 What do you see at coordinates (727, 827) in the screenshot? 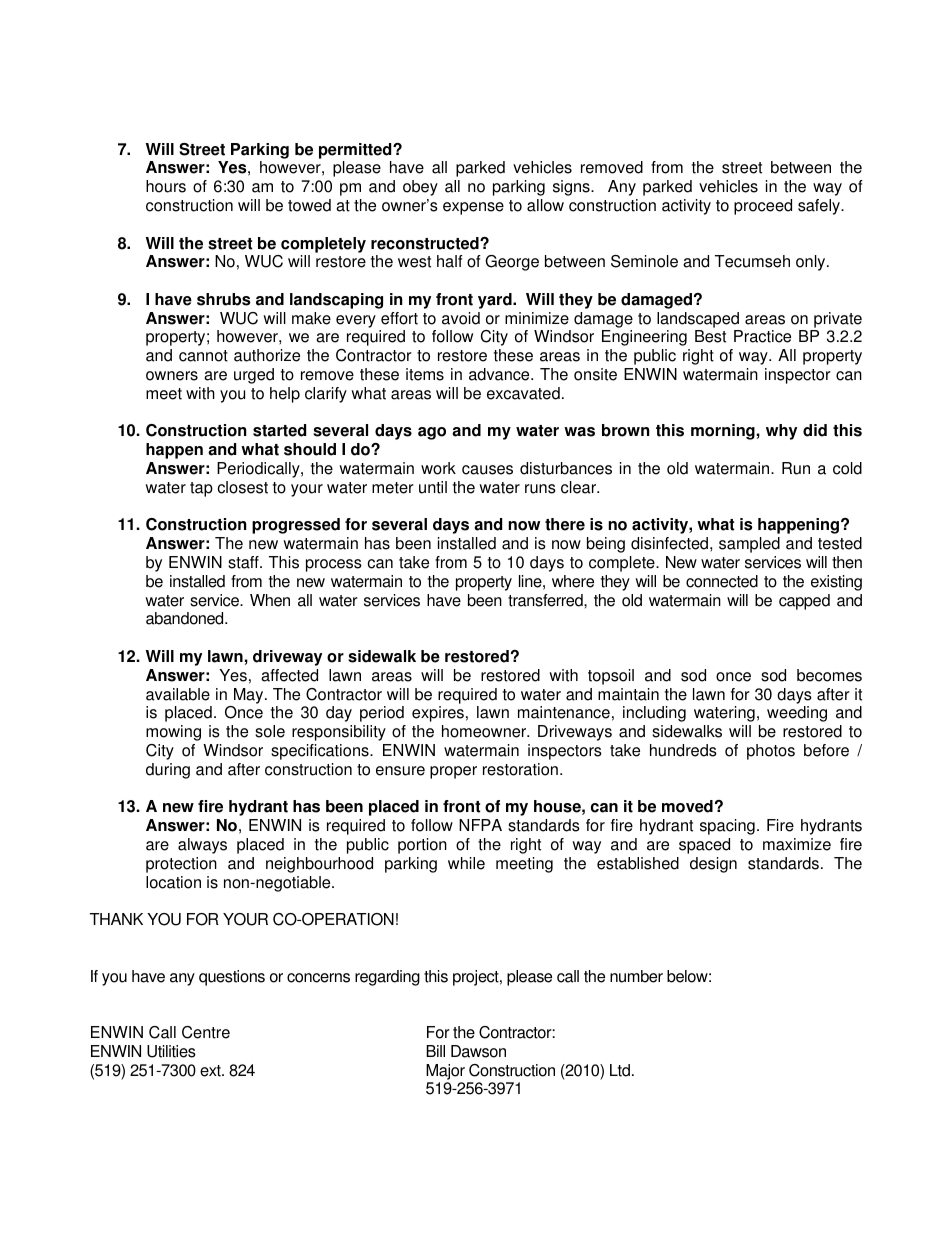
I see `spacing` at bounding box center [727, 827].
